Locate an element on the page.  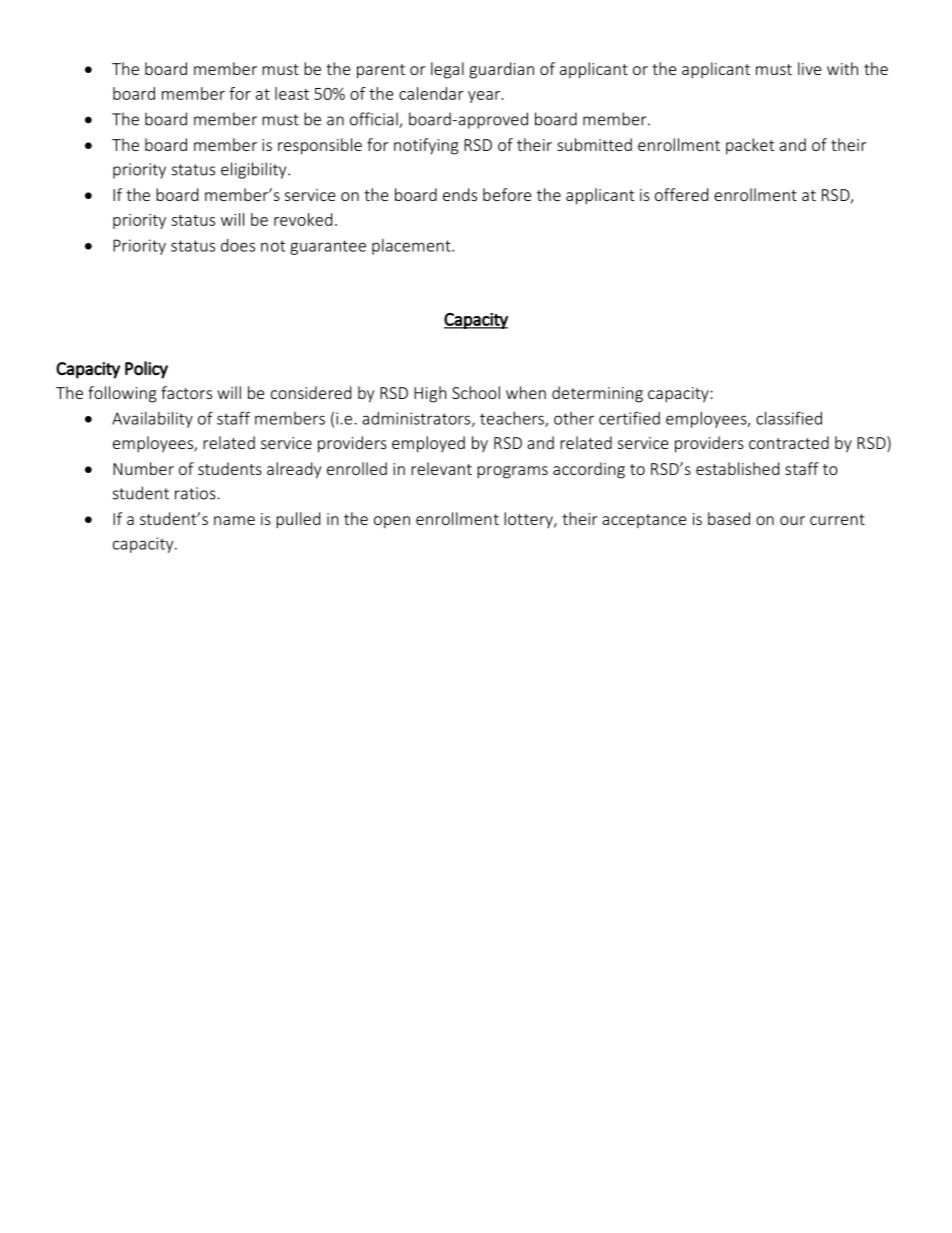
ends is located at coordinates (460, 194).
